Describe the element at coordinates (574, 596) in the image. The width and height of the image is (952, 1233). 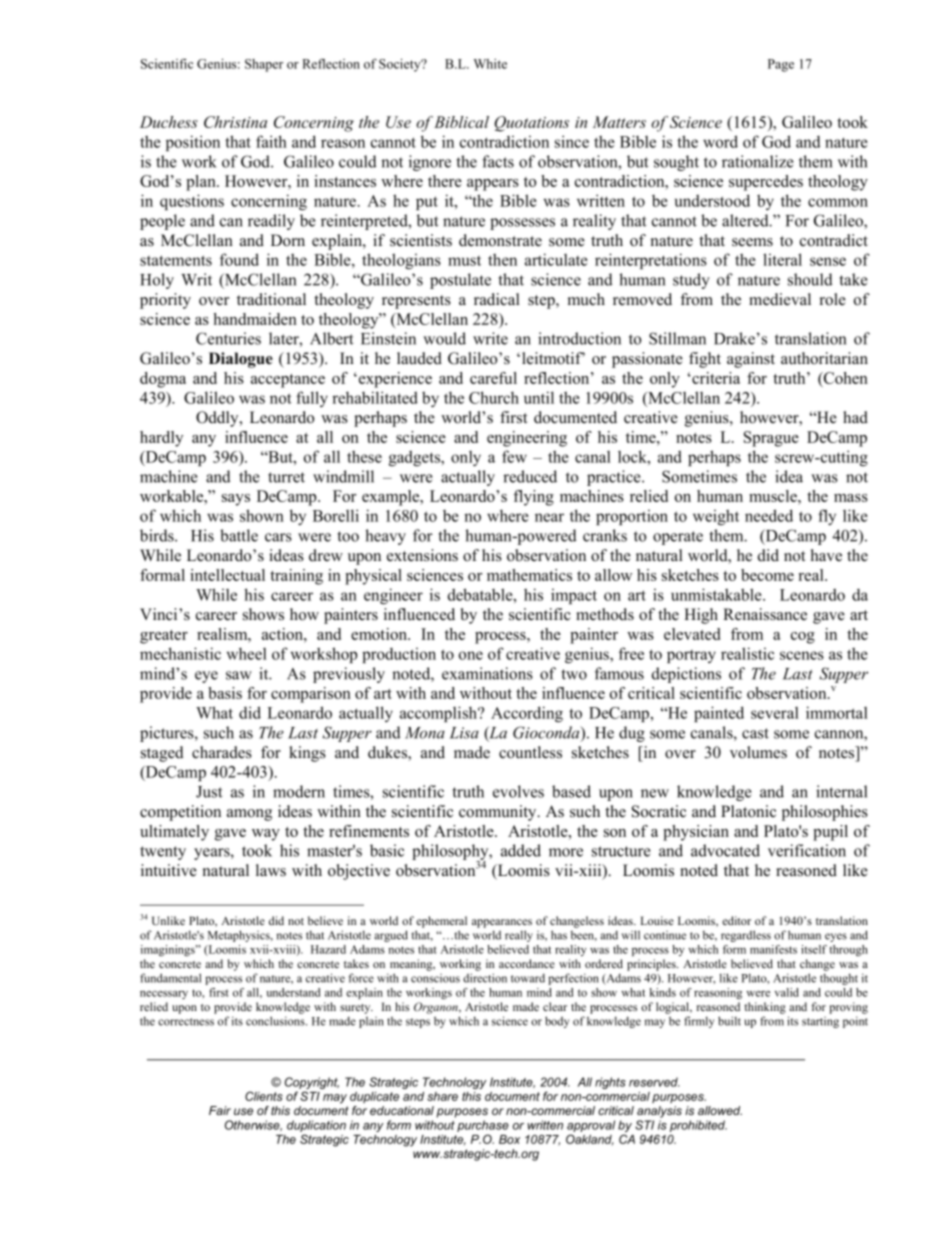
I see `impact` at that location.
